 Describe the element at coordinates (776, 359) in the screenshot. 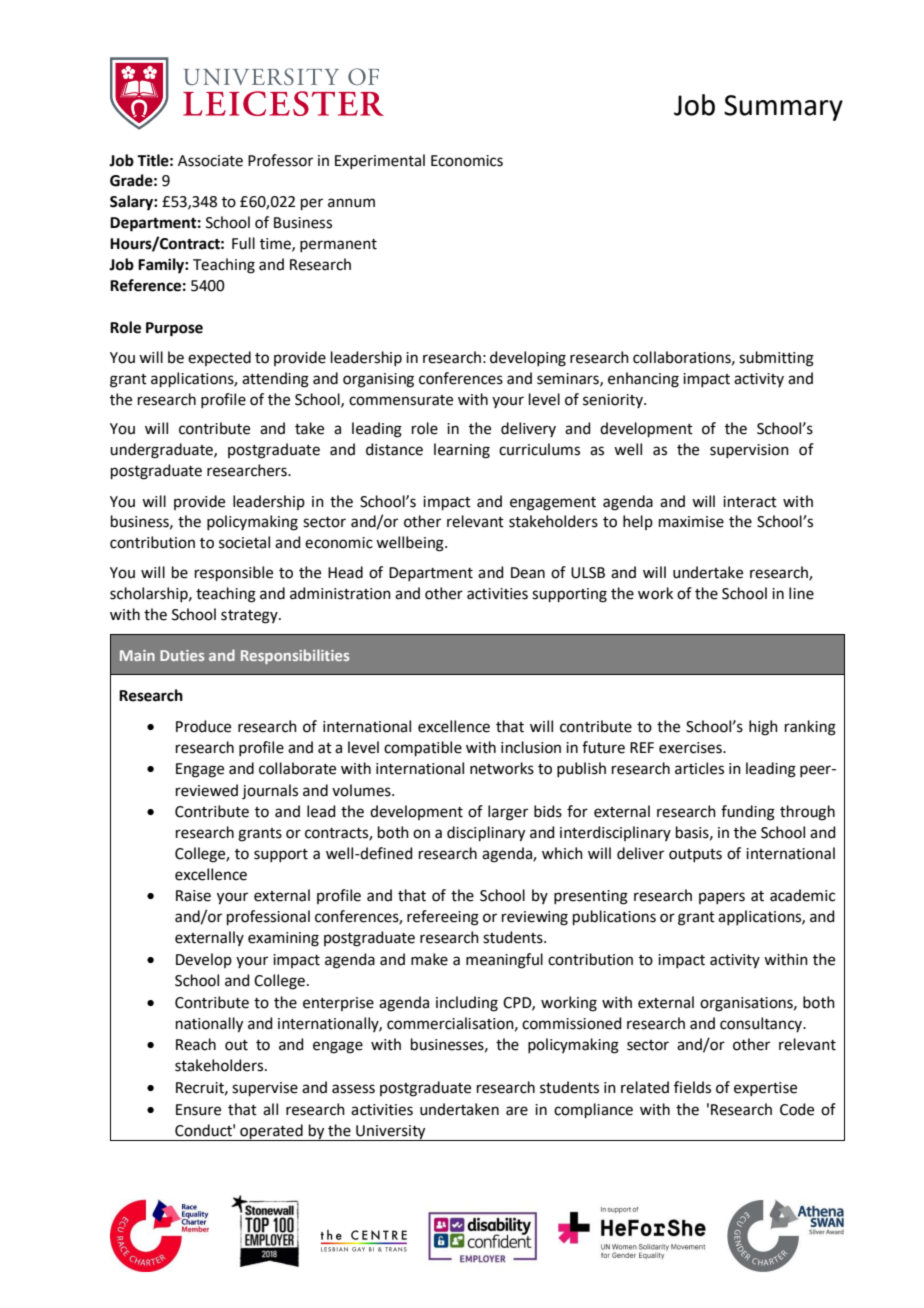

I see `submitting` at that location.
